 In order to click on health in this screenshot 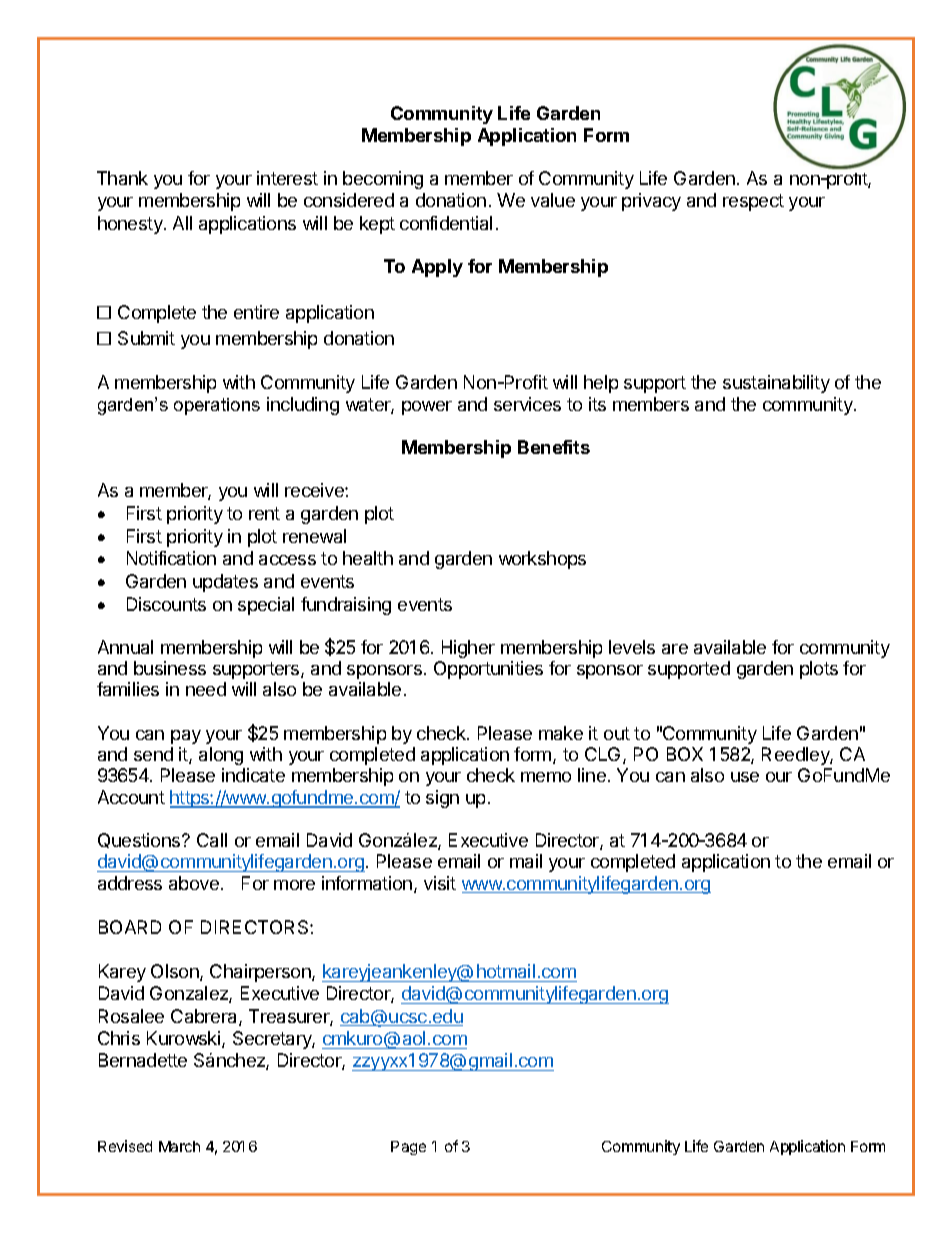, I will do `click(368, 558)`.
